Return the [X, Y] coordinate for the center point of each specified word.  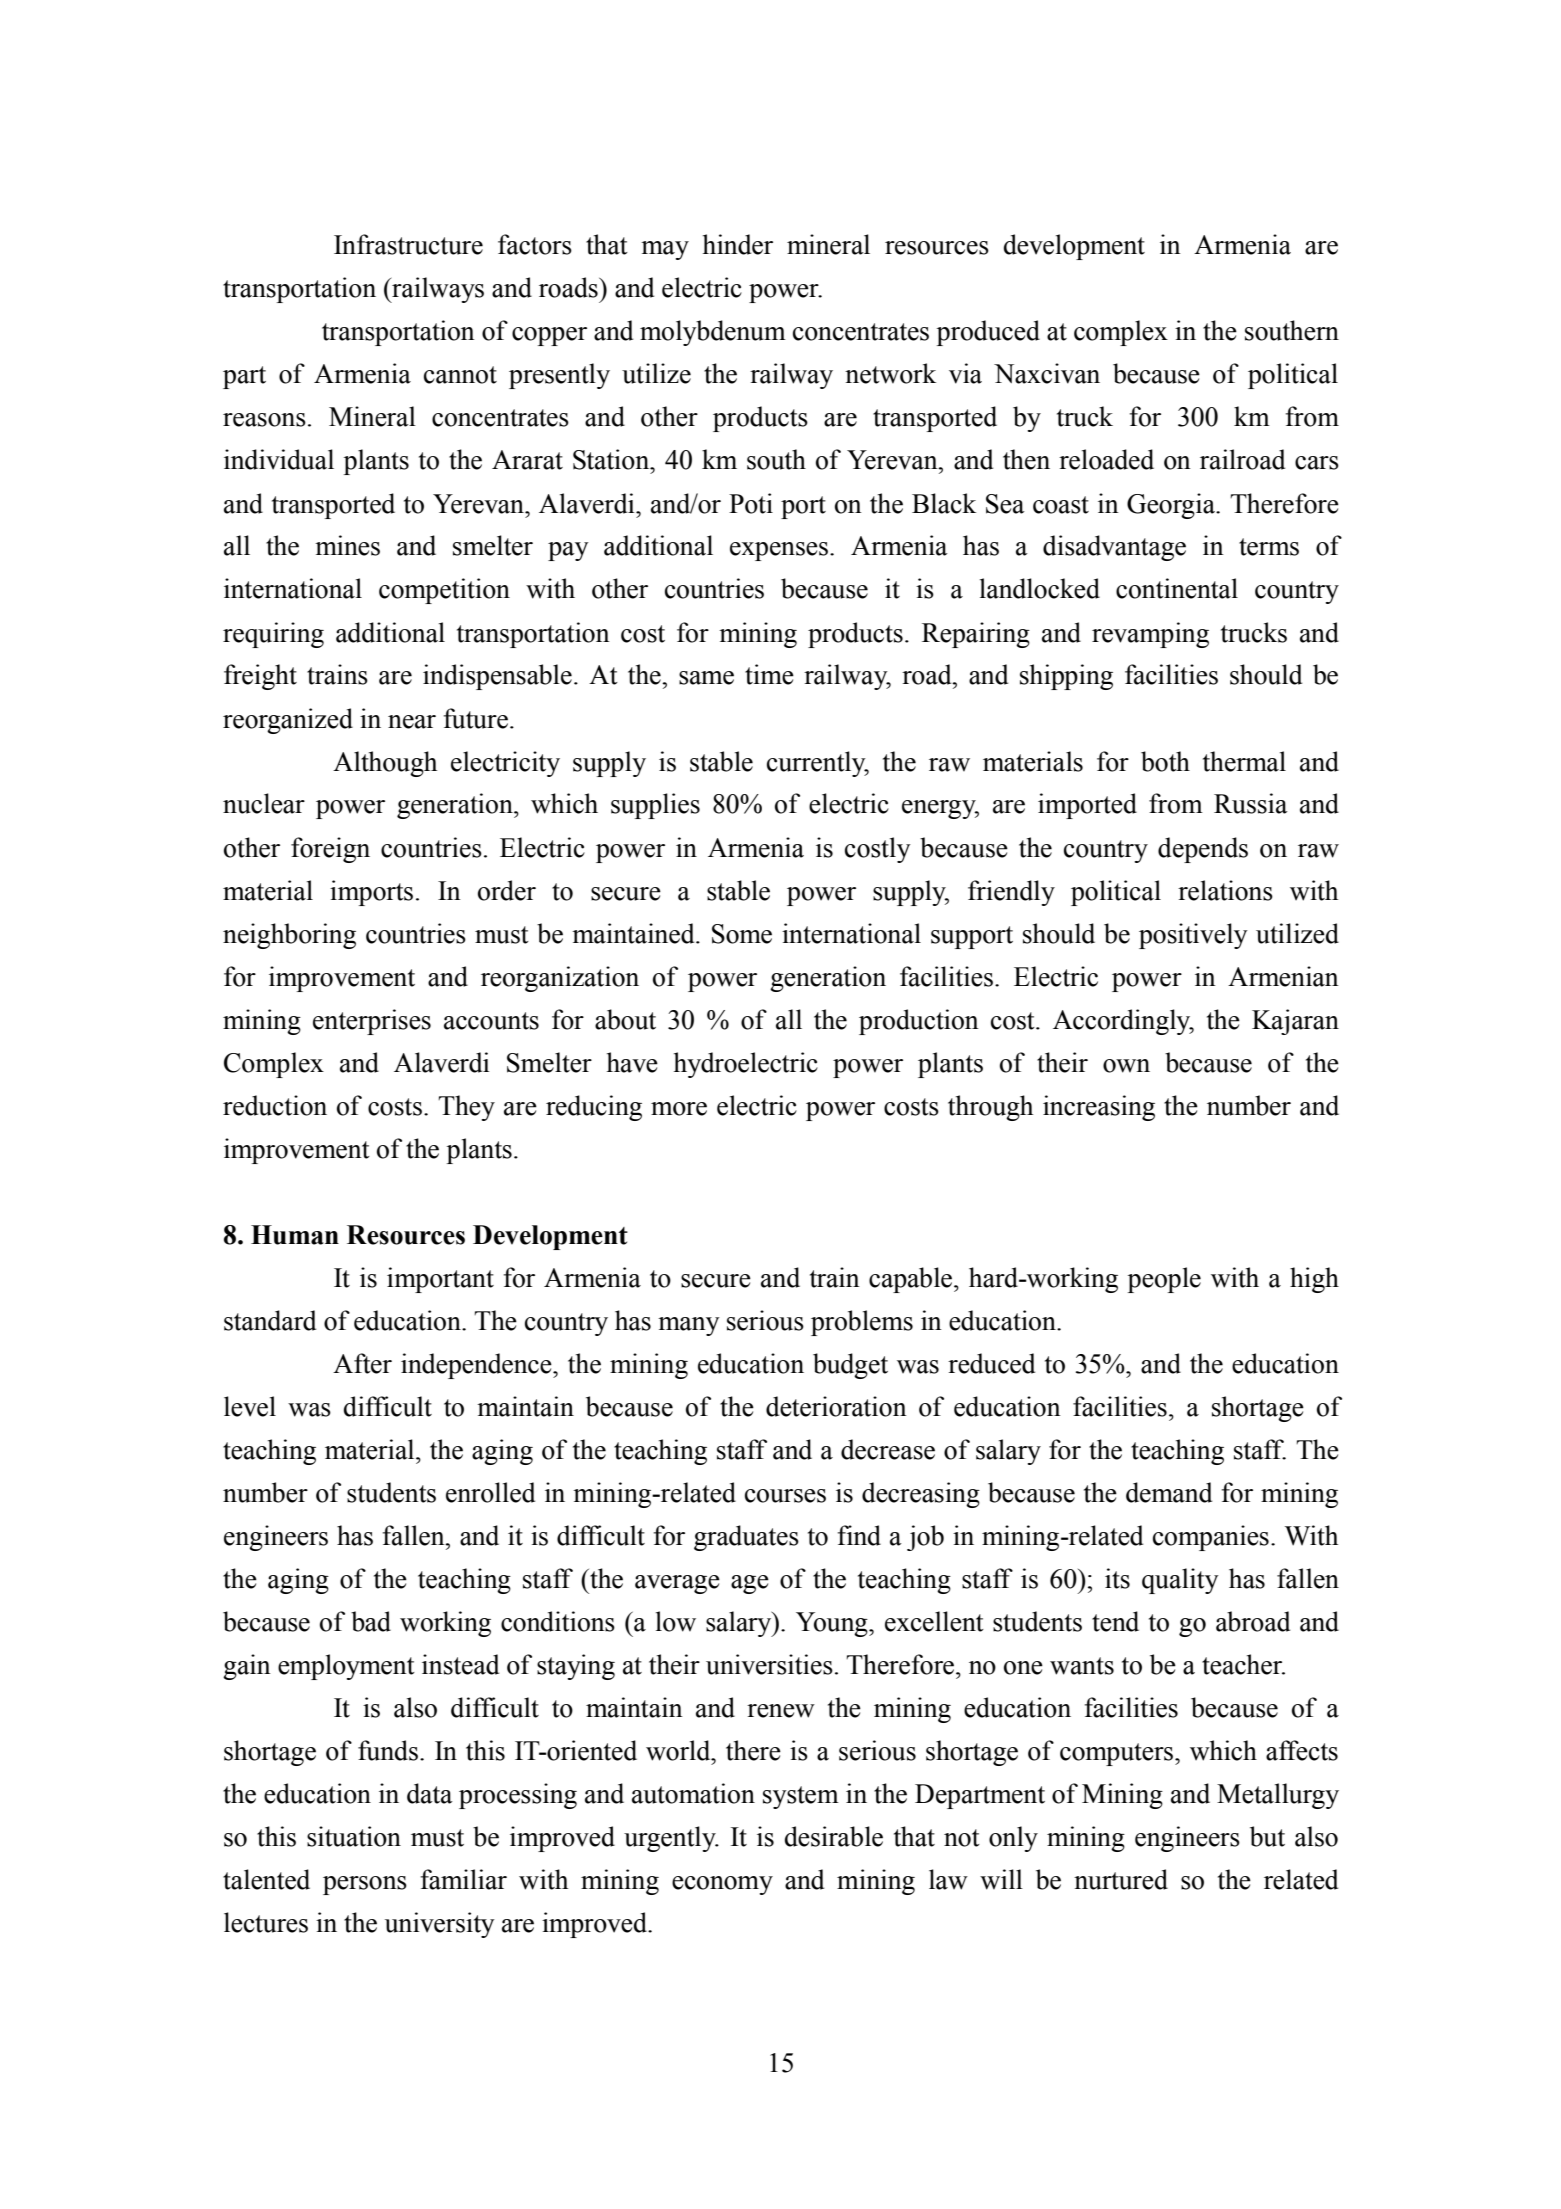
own [1126, 1066]
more [679, 1109]
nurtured [1121, 1879]
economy [722, 1885]
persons [365, 1885]
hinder [738, 244]
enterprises [372, 1022]
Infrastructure [408, 244]
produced [988, 333]
